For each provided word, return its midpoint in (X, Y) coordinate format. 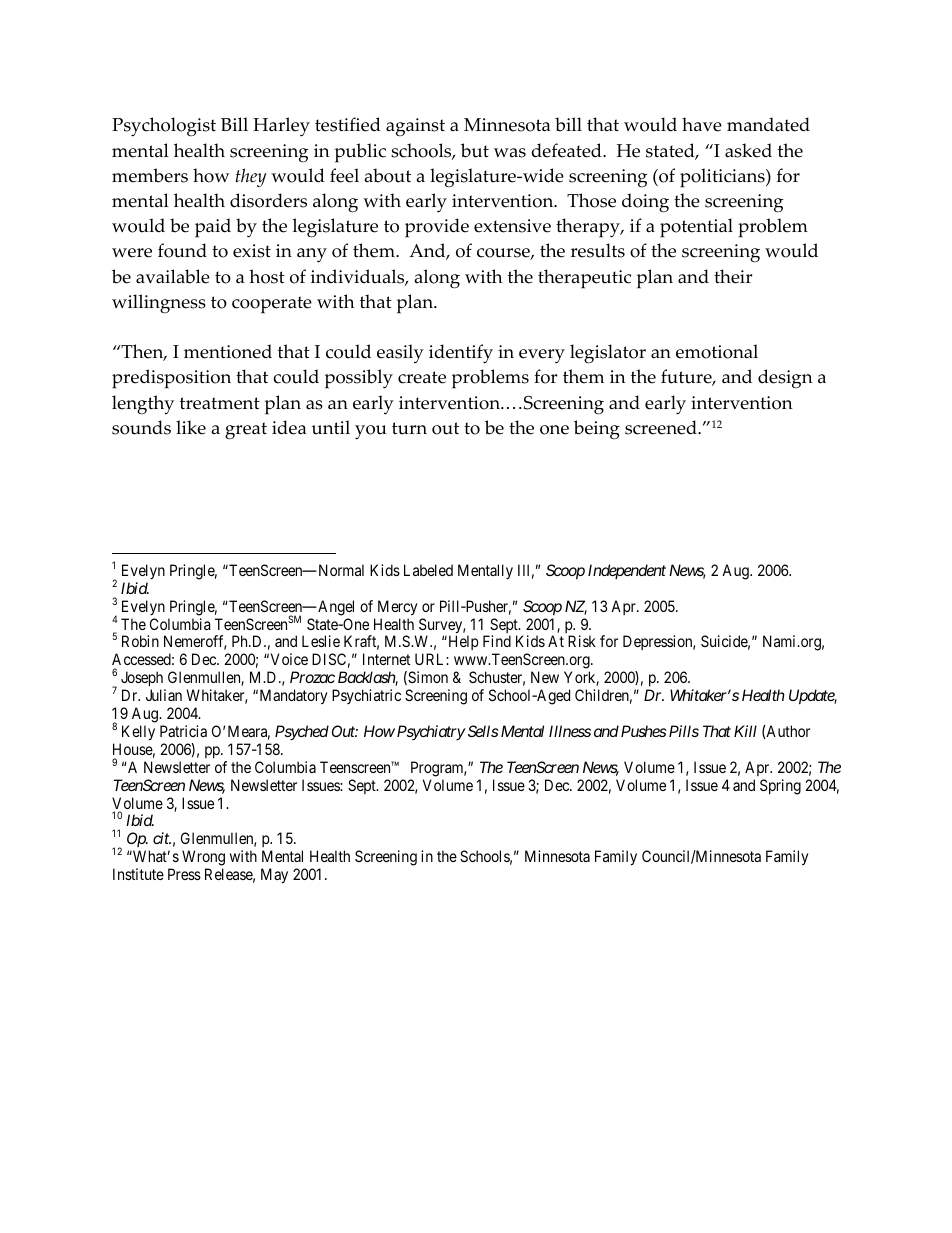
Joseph (143, 680)
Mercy (397, 608)
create (422, 377)
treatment (220, 403)
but (475, 150)
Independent (627, 571)
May (274, 876)
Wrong (203, 859)
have (702, 124)
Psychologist (164, 127)
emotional (717, 351)
